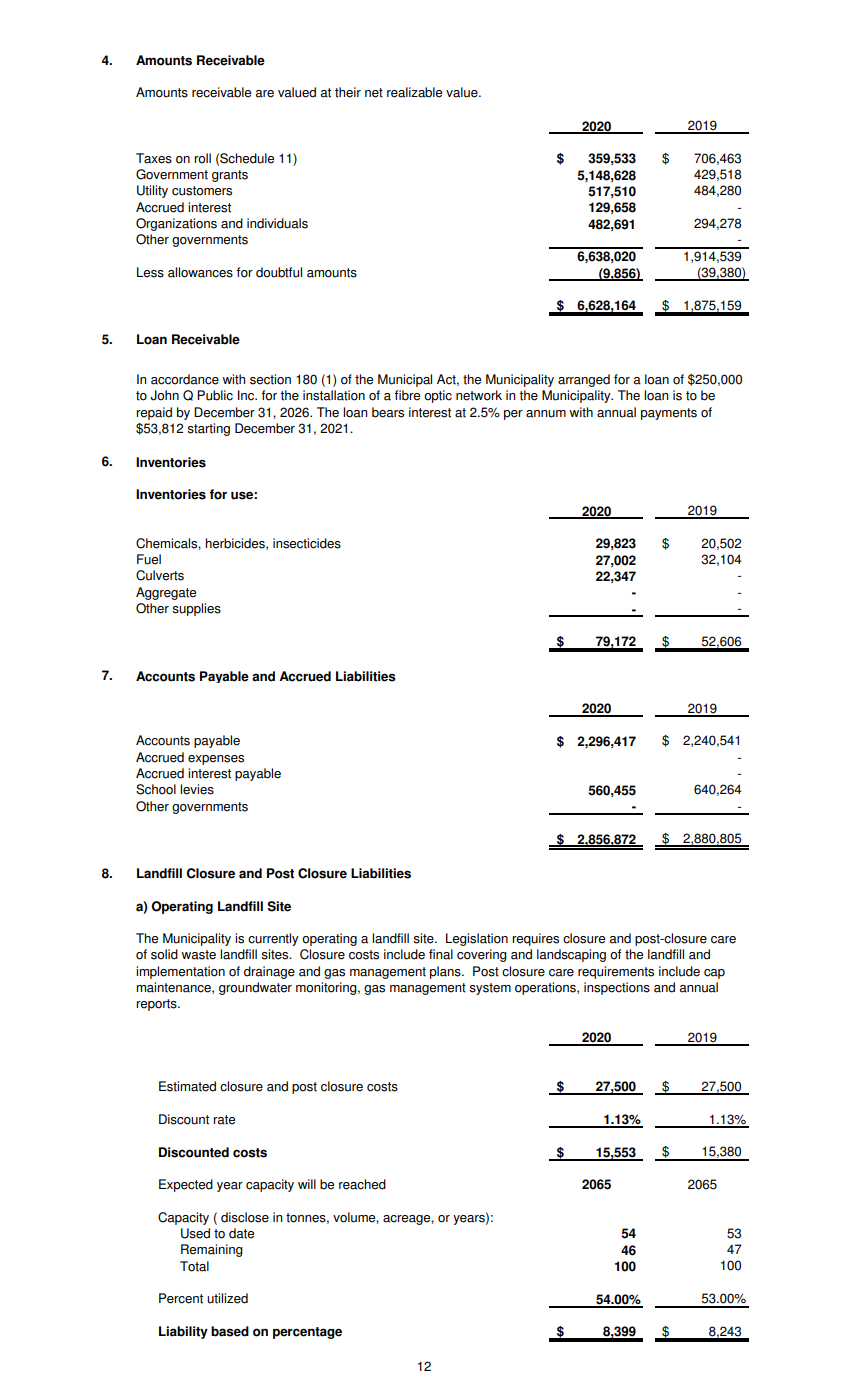  What do you see at coordinates (414, 92) in the document?
I see `realizable` at bounding box center [414, 92].
